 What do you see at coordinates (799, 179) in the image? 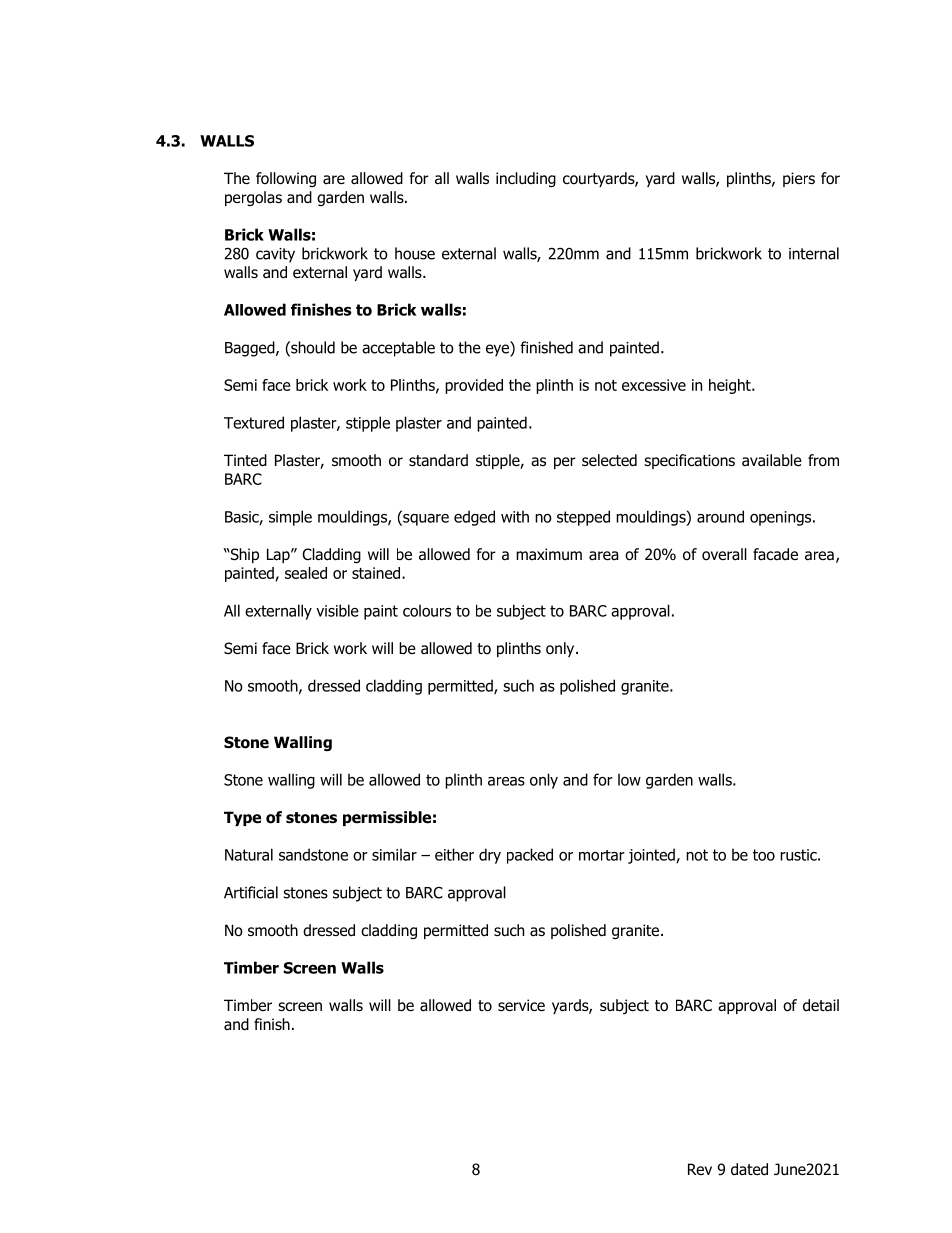
I see `piers` at bounding box center [799, 179].
